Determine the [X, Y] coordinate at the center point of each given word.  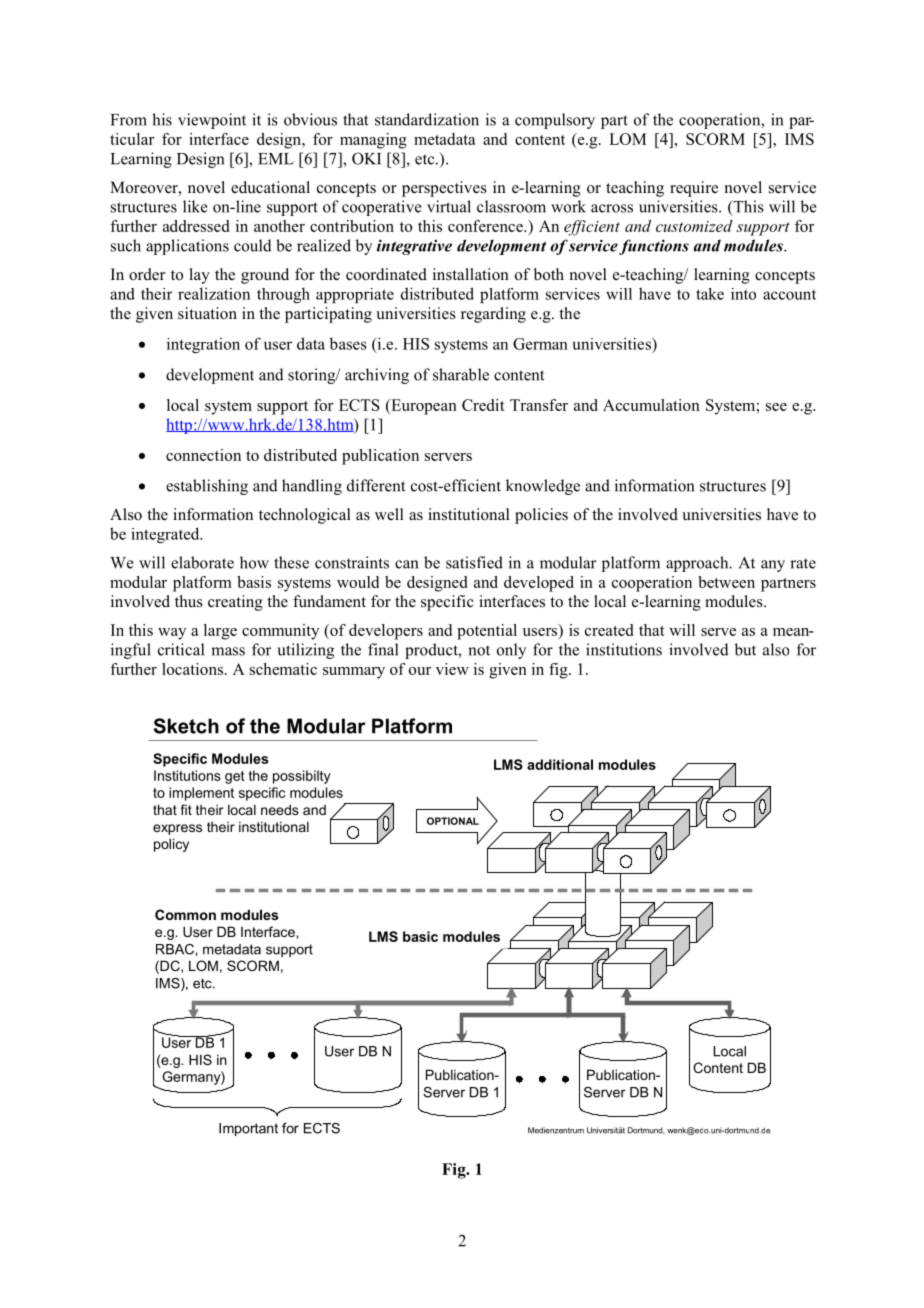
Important [248, 1129]
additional [560, 764]
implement [201, 794]
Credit [483, 405]
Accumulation [651, 405]
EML [276, 159]
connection [203, 455]
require [694, 189]
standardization [427, 119]
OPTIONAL [453, 821]
